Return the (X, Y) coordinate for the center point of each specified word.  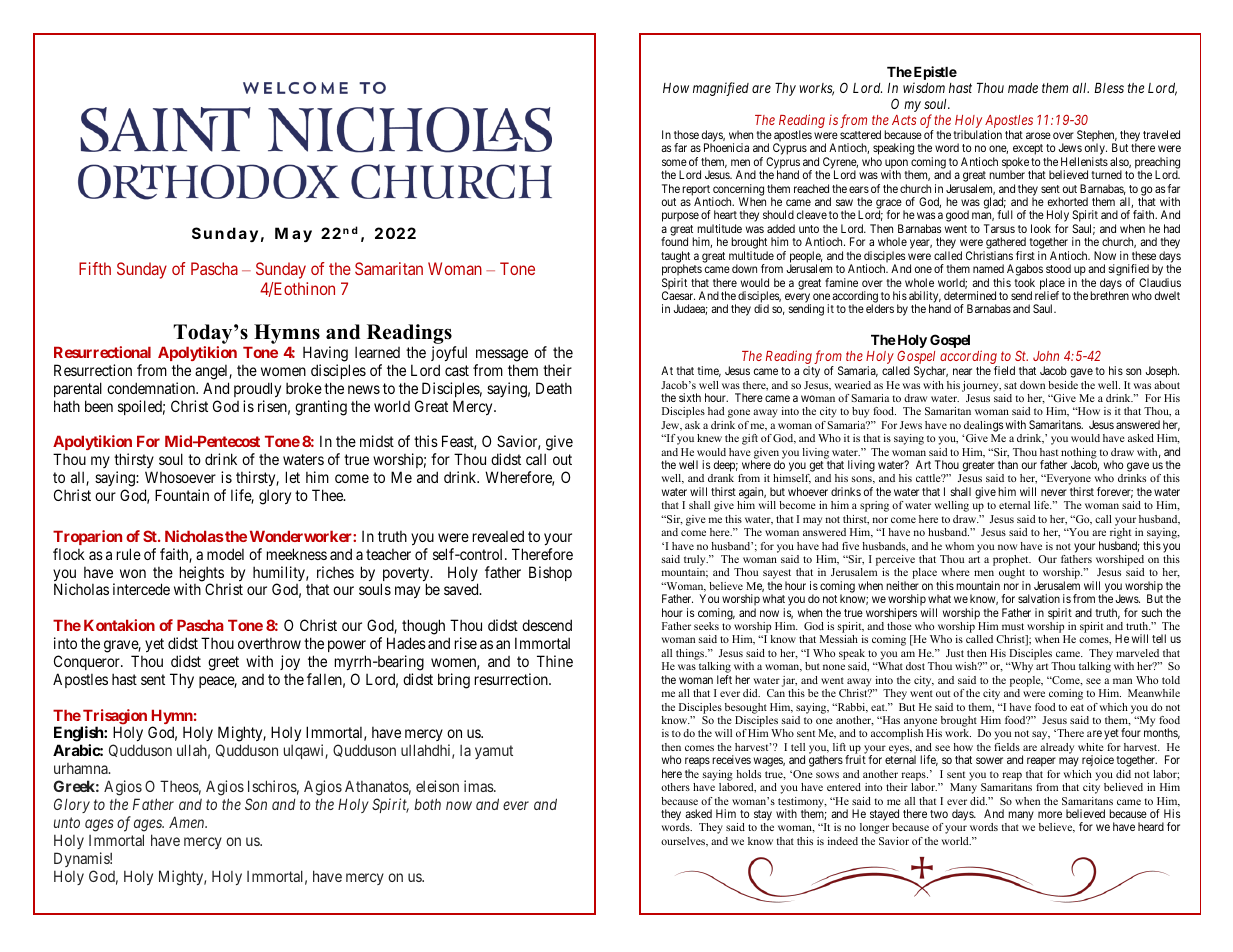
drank (721, 478)
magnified (721, 89)
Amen (188, 822)
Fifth (95, 268)
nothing (1079, 454)
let (293, 477)
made (1023, 88)
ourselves (684, 842)
